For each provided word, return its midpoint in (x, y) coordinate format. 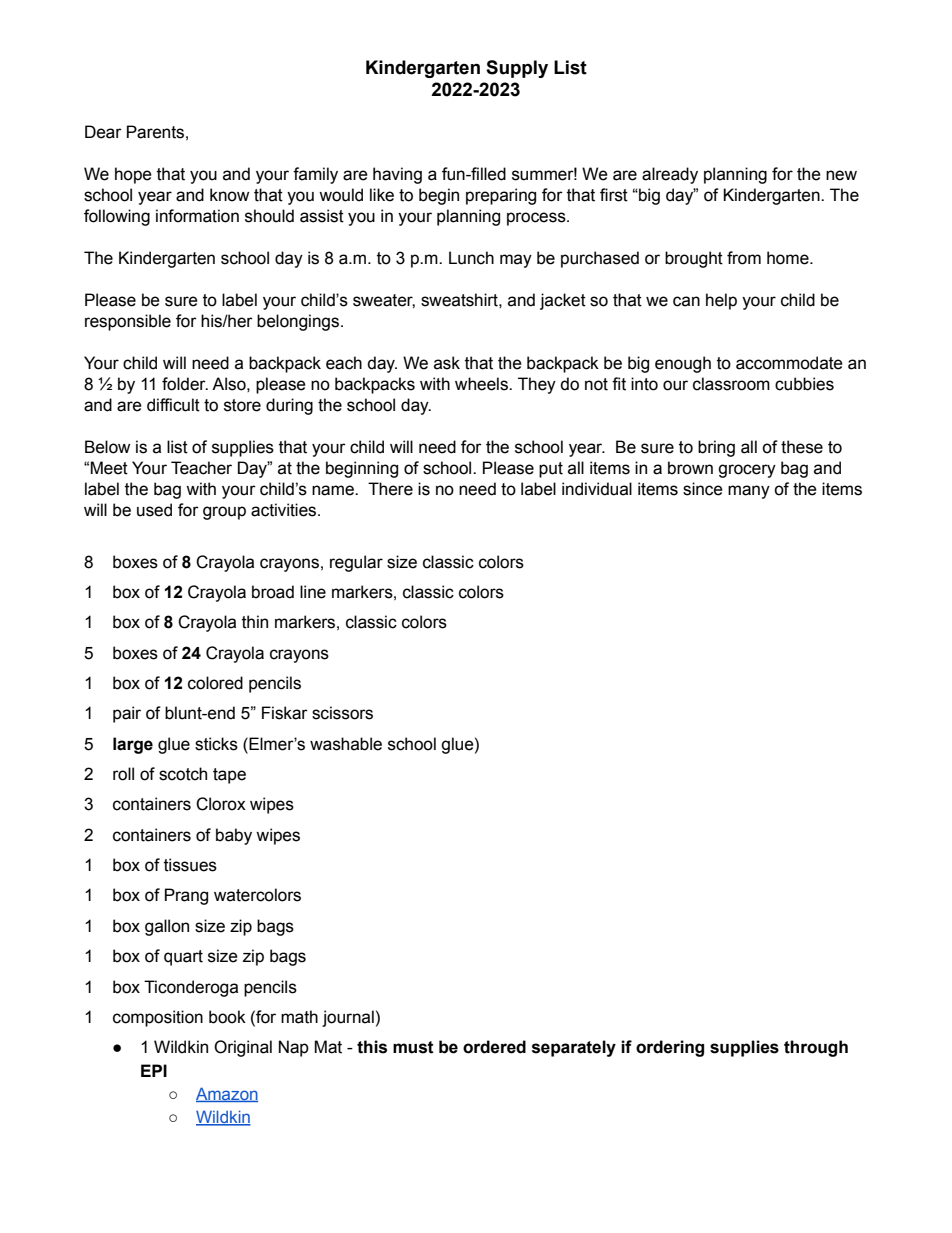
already (670, 175)
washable (346, 744)
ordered (494, 1047)
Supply (517, 69)
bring (716, 448)
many (749, 492)
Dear (103, 132)
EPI (154, 1070)
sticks (216, 744)
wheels (482, 384)
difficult (173, 405)
